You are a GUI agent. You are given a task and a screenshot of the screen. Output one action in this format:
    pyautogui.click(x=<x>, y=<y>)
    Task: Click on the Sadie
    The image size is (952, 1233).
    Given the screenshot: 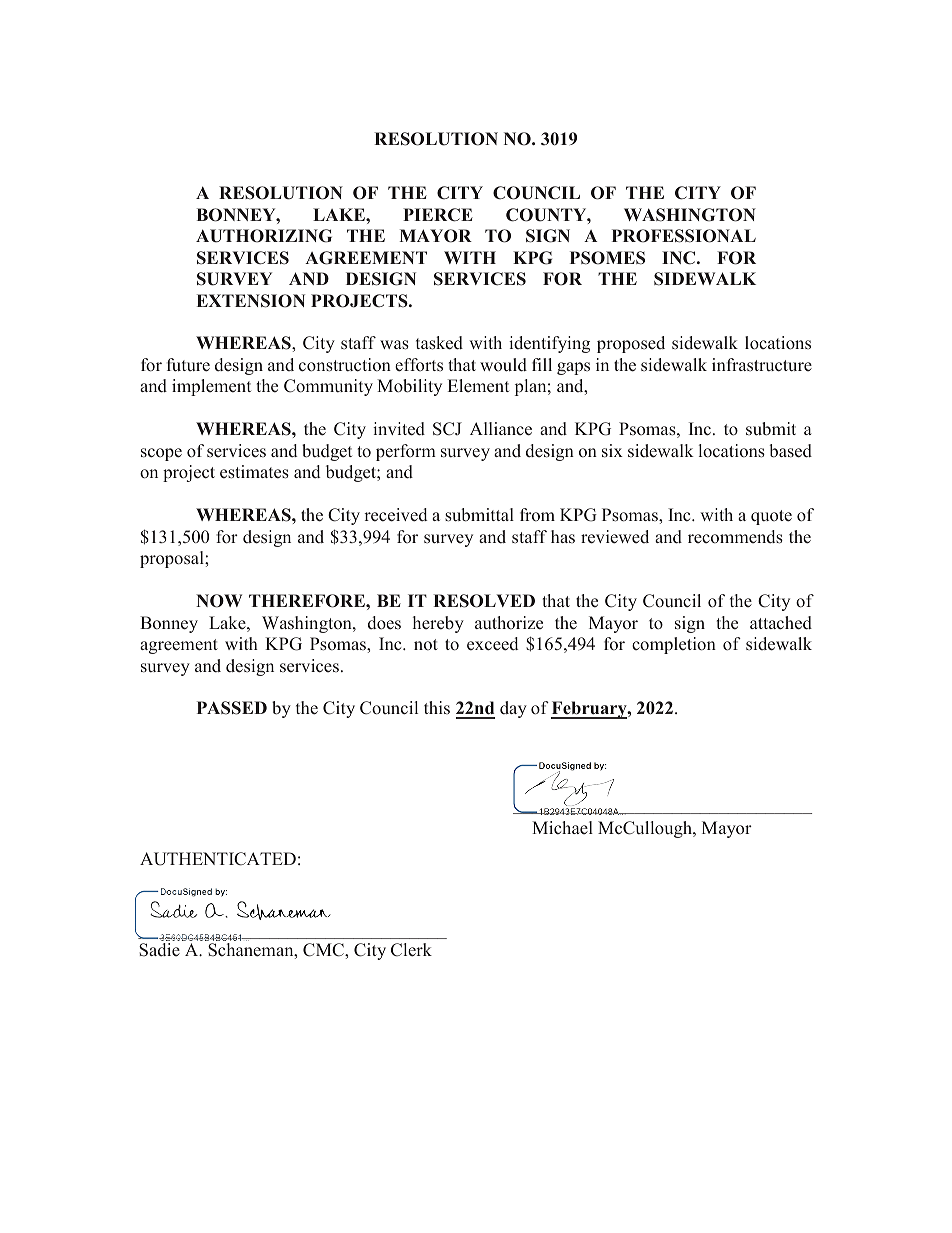 What is the action you would take?
    pyautogui.click(x=159, y=950)
